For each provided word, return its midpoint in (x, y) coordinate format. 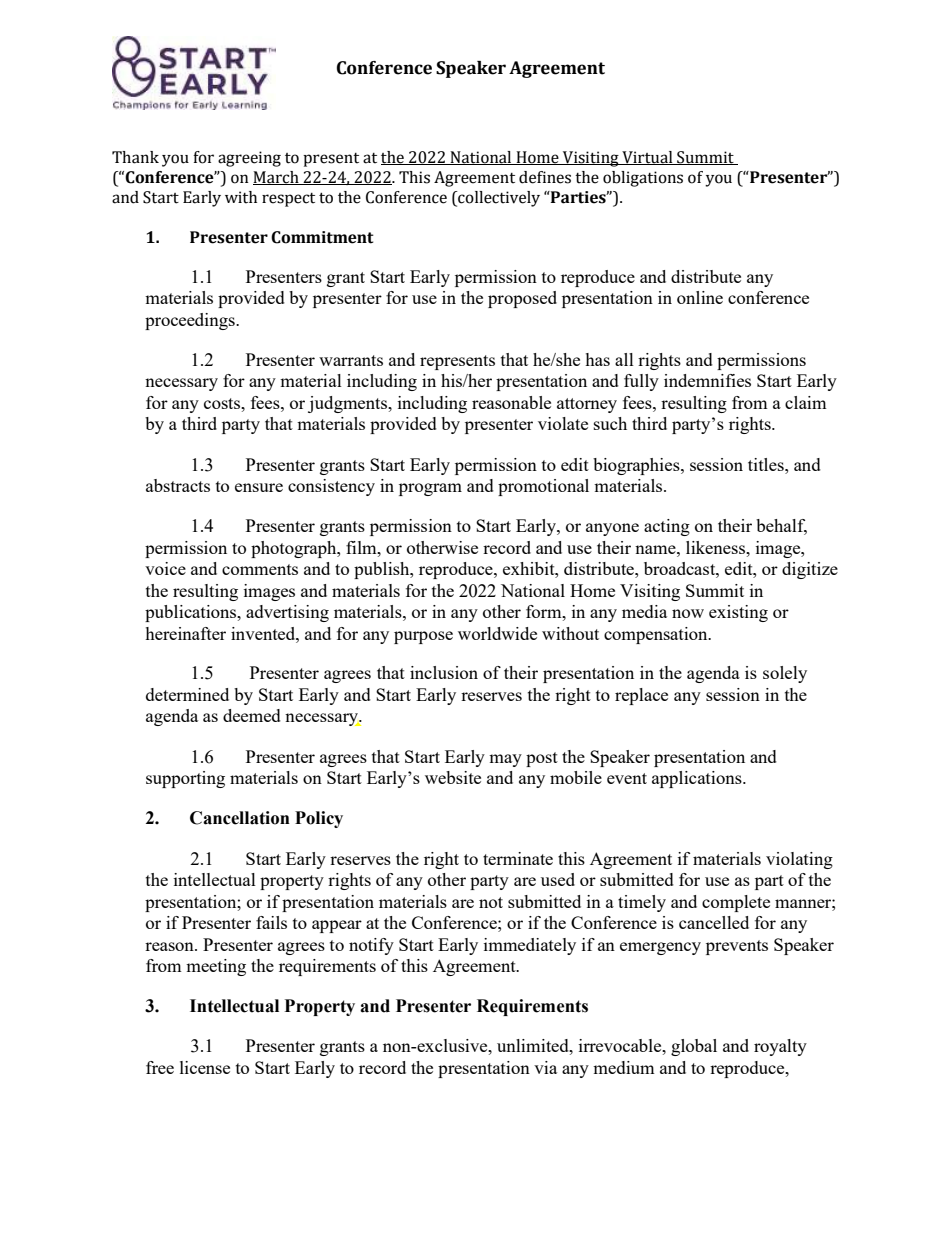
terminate (518, 858)
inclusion (444, 672)
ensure (259, 487)
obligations (643, 179)
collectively (498, 199)
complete (736, 903)
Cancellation (240, 818)
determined (187, 694)
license (205, 1067)
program (430, 489)
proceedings (191, 321)
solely (785, 674)
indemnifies (707, 380)
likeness (717, 547)
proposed (522, 299)
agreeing (249, 159)
